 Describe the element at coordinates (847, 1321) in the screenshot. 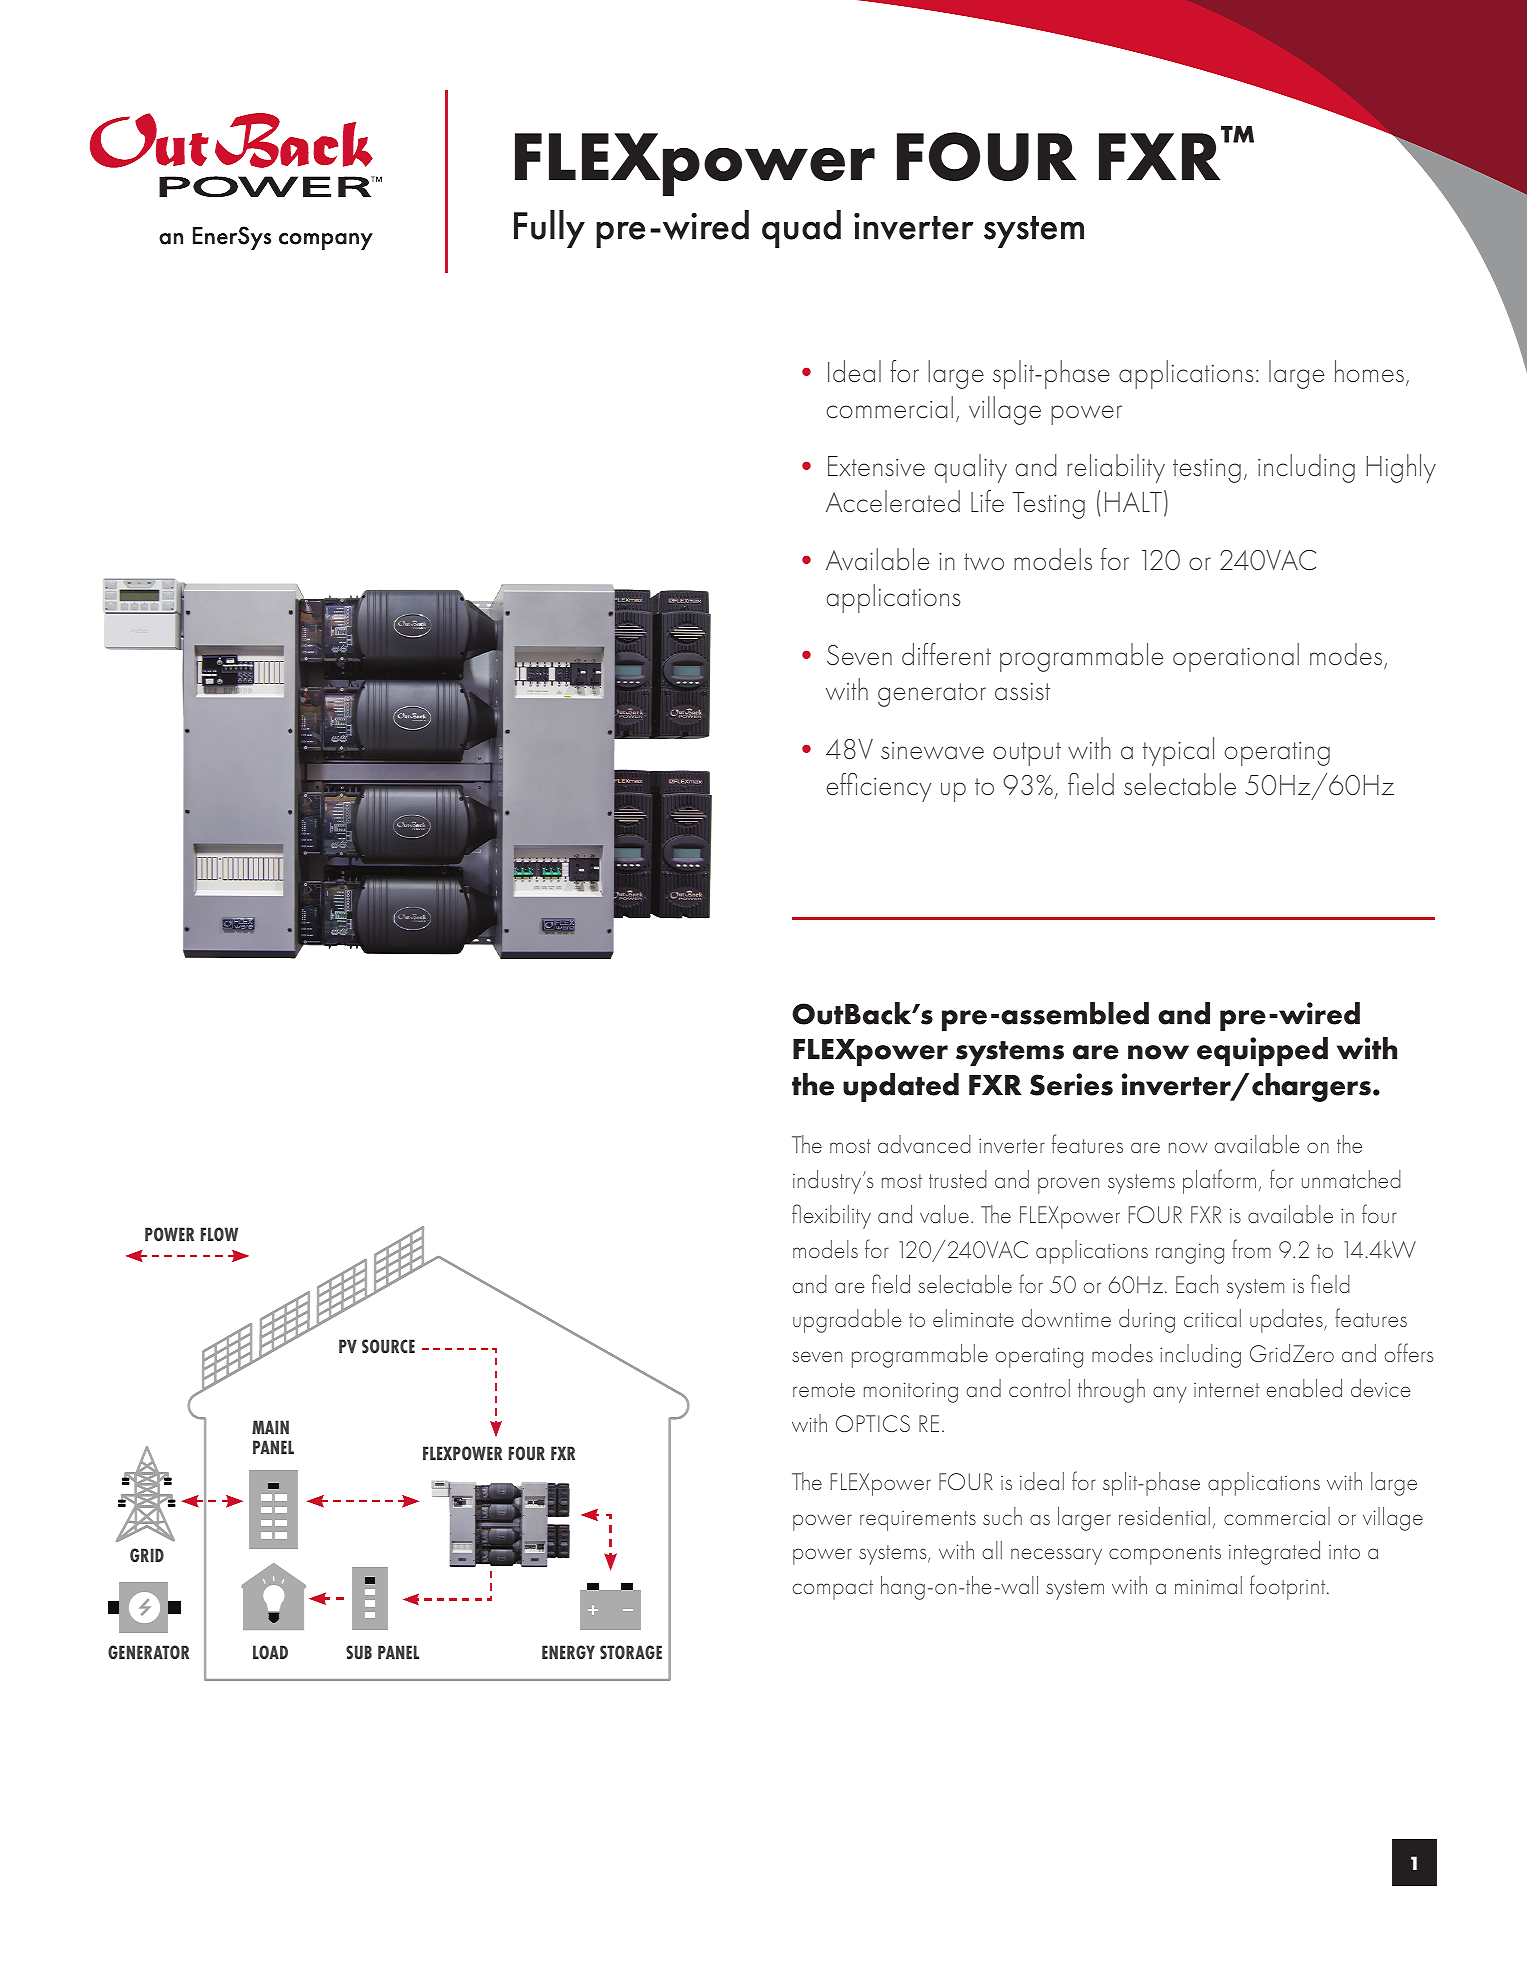

I see `upgradable` at that location.
